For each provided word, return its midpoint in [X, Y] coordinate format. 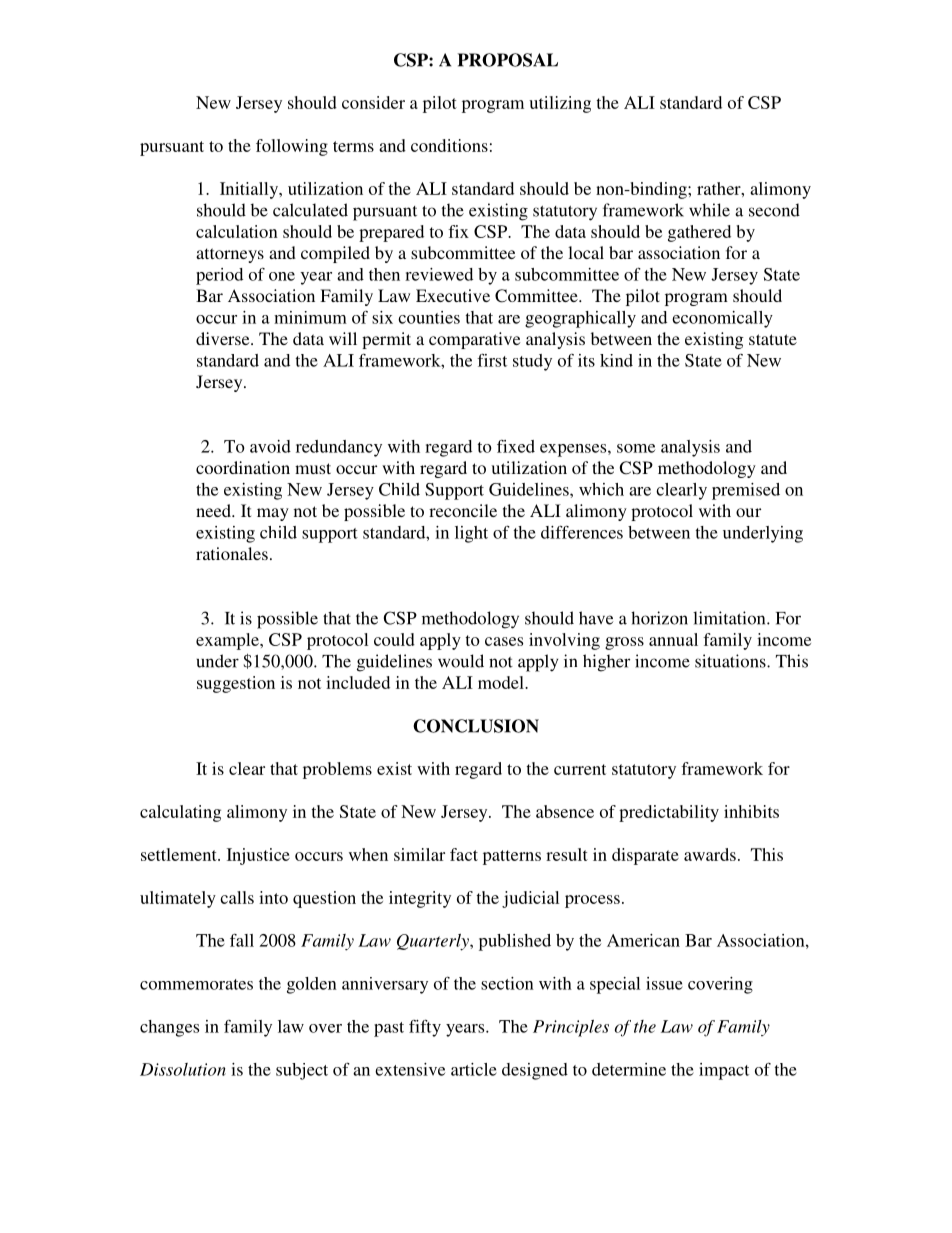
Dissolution [183, 1069]
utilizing [560, 104]
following [292, 147]
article [474, 1069]
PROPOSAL [508, 60]
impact [724, 1071]
